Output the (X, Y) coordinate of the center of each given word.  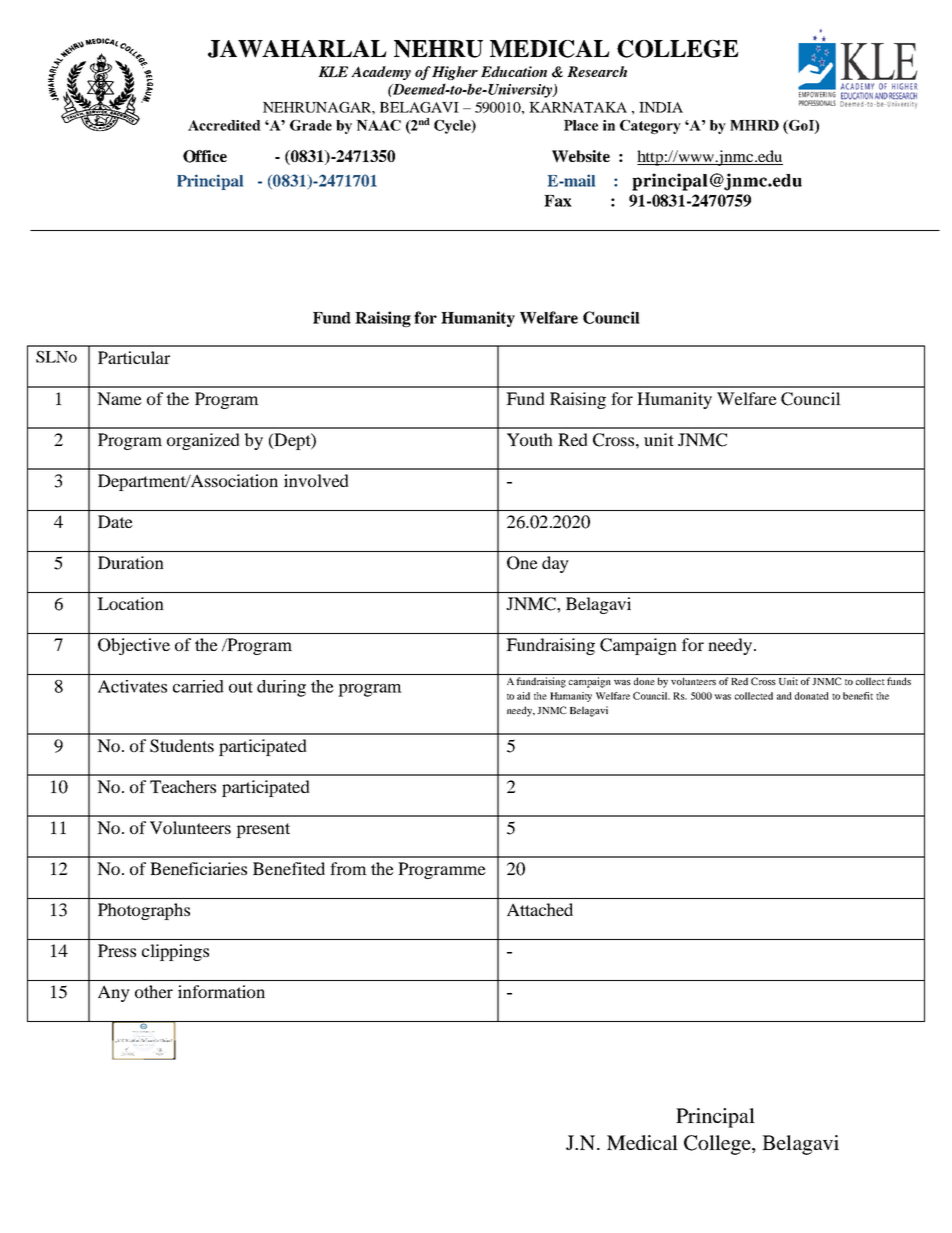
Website (581, 156)
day (555, 564)
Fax (558, 201)
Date (115, 521)
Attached (540, 909)
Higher (455, 73)
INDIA (661, 107)
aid (523, 696)
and (784, 696)
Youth (530, 439)
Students (182, 746)
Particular (134, 357)
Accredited (224, 125)
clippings (175, 952)
